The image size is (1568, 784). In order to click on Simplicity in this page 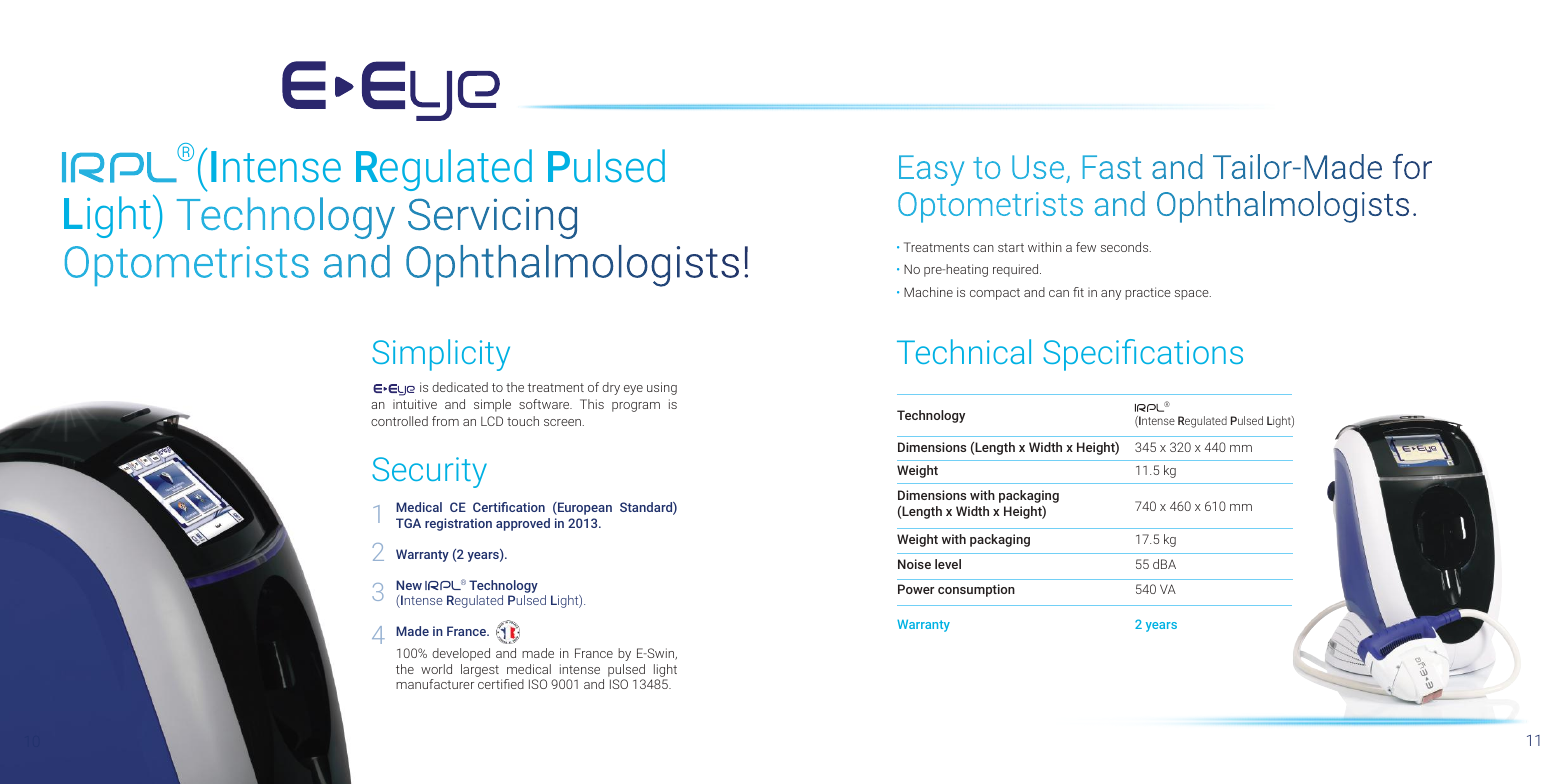, I will do `click(441, 355)`.
